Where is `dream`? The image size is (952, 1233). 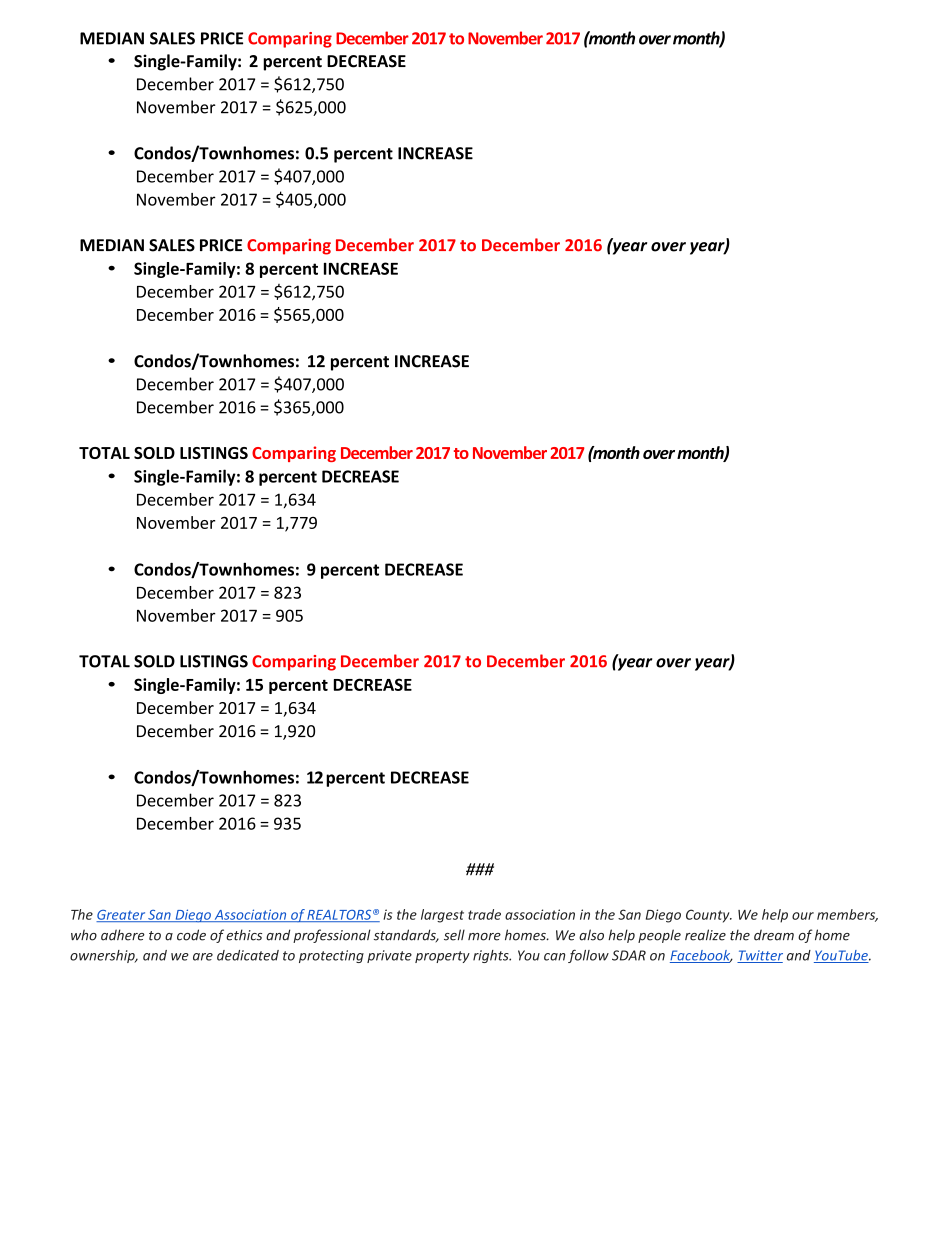 dream is located at coordinates (774, 935).
